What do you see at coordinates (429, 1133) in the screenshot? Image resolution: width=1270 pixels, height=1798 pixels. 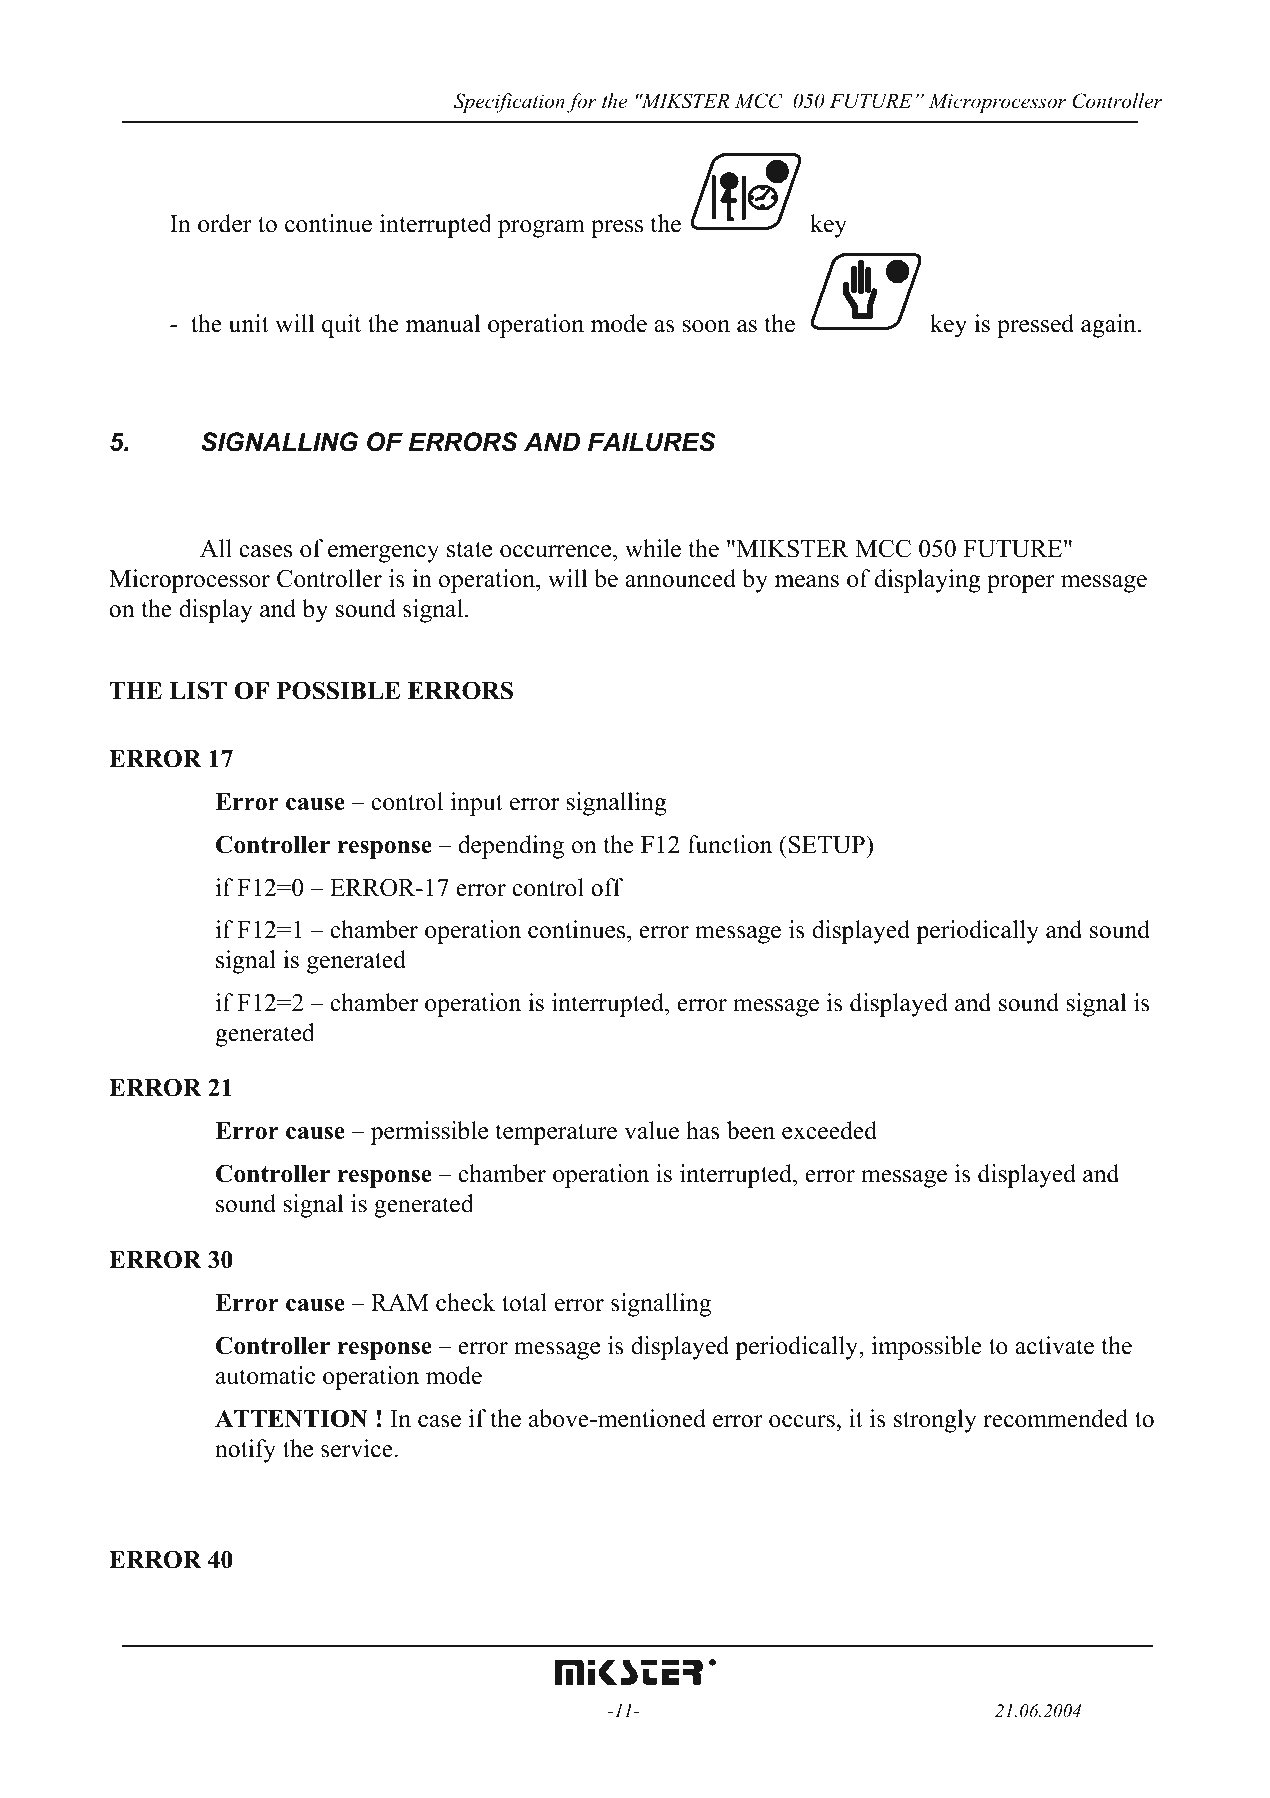 I see `permissible` at bounding box center [429, 1133].
